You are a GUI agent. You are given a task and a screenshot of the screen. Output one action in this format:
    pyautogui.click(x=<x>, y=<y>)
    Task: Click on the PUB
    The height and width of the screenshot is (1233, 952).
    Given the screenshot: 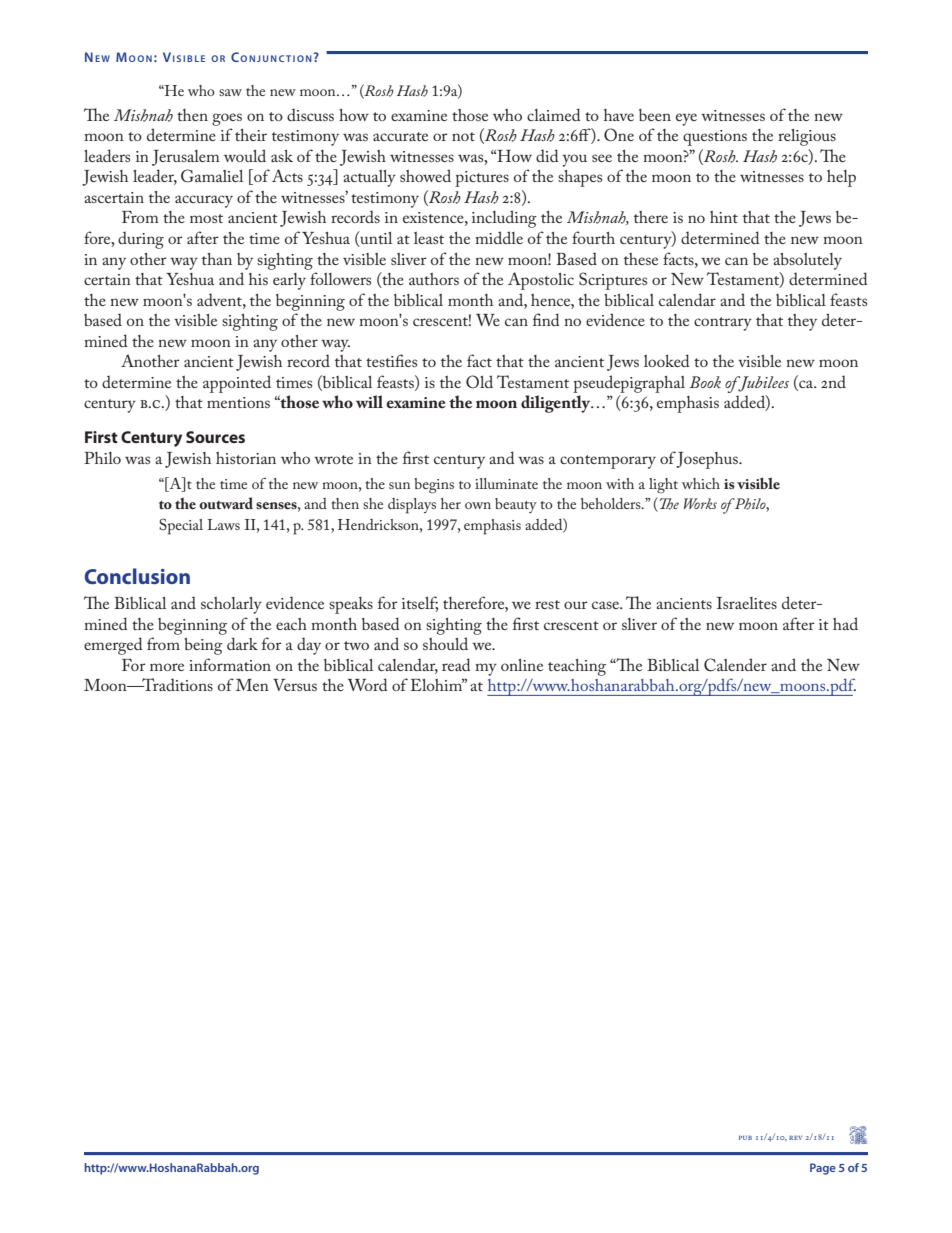 What is the action you would take?
    pyautogui.click(x=745, y=1138)
